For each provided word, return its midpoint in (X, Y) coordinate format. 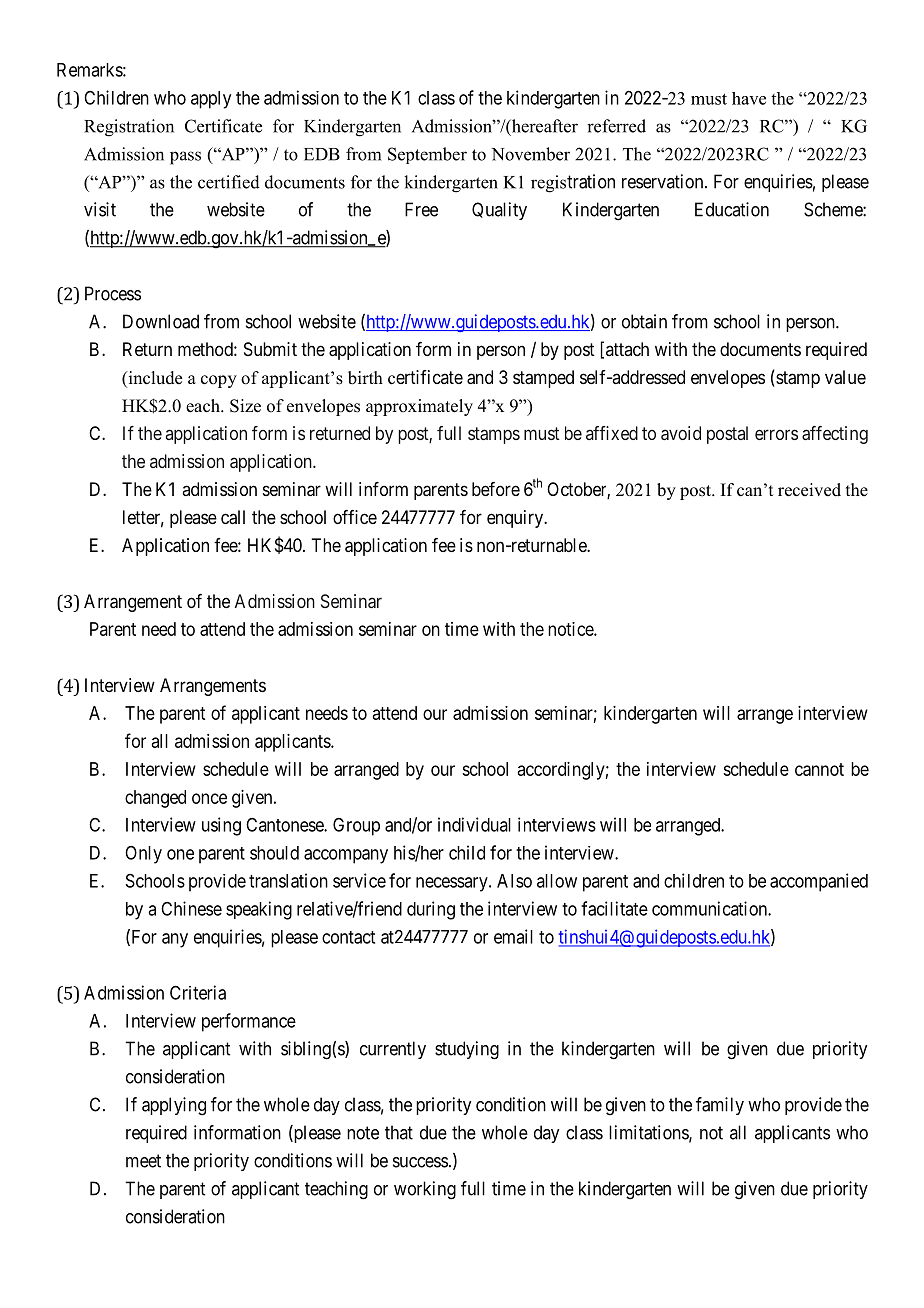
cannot (819, 769)
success (420, 1162)
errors (776, 434)
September (427, 155)
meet (143, 1161)
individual (474, 824)
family (720, 1106)
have (749, 98)
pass (185, 158)
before (496, 489)
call (233, 517)
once (209, 798)
